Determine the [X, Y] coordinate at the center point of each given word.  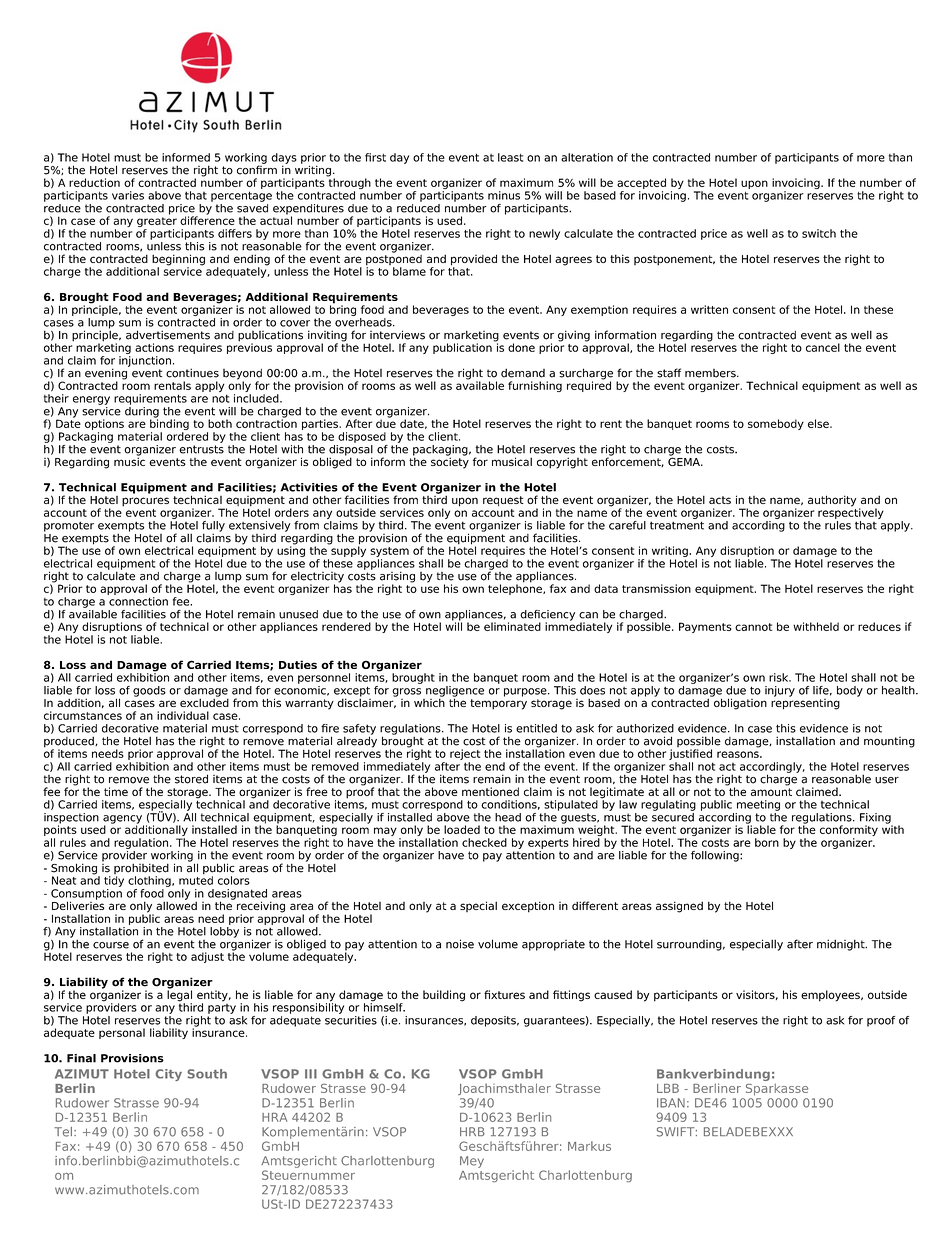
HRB [472, 1131]
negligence [455, 692]
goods [149, 691]
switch [819, 233]
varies [128, 195]
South [207, 1074]
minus [504, 195]
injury [780, 691]
